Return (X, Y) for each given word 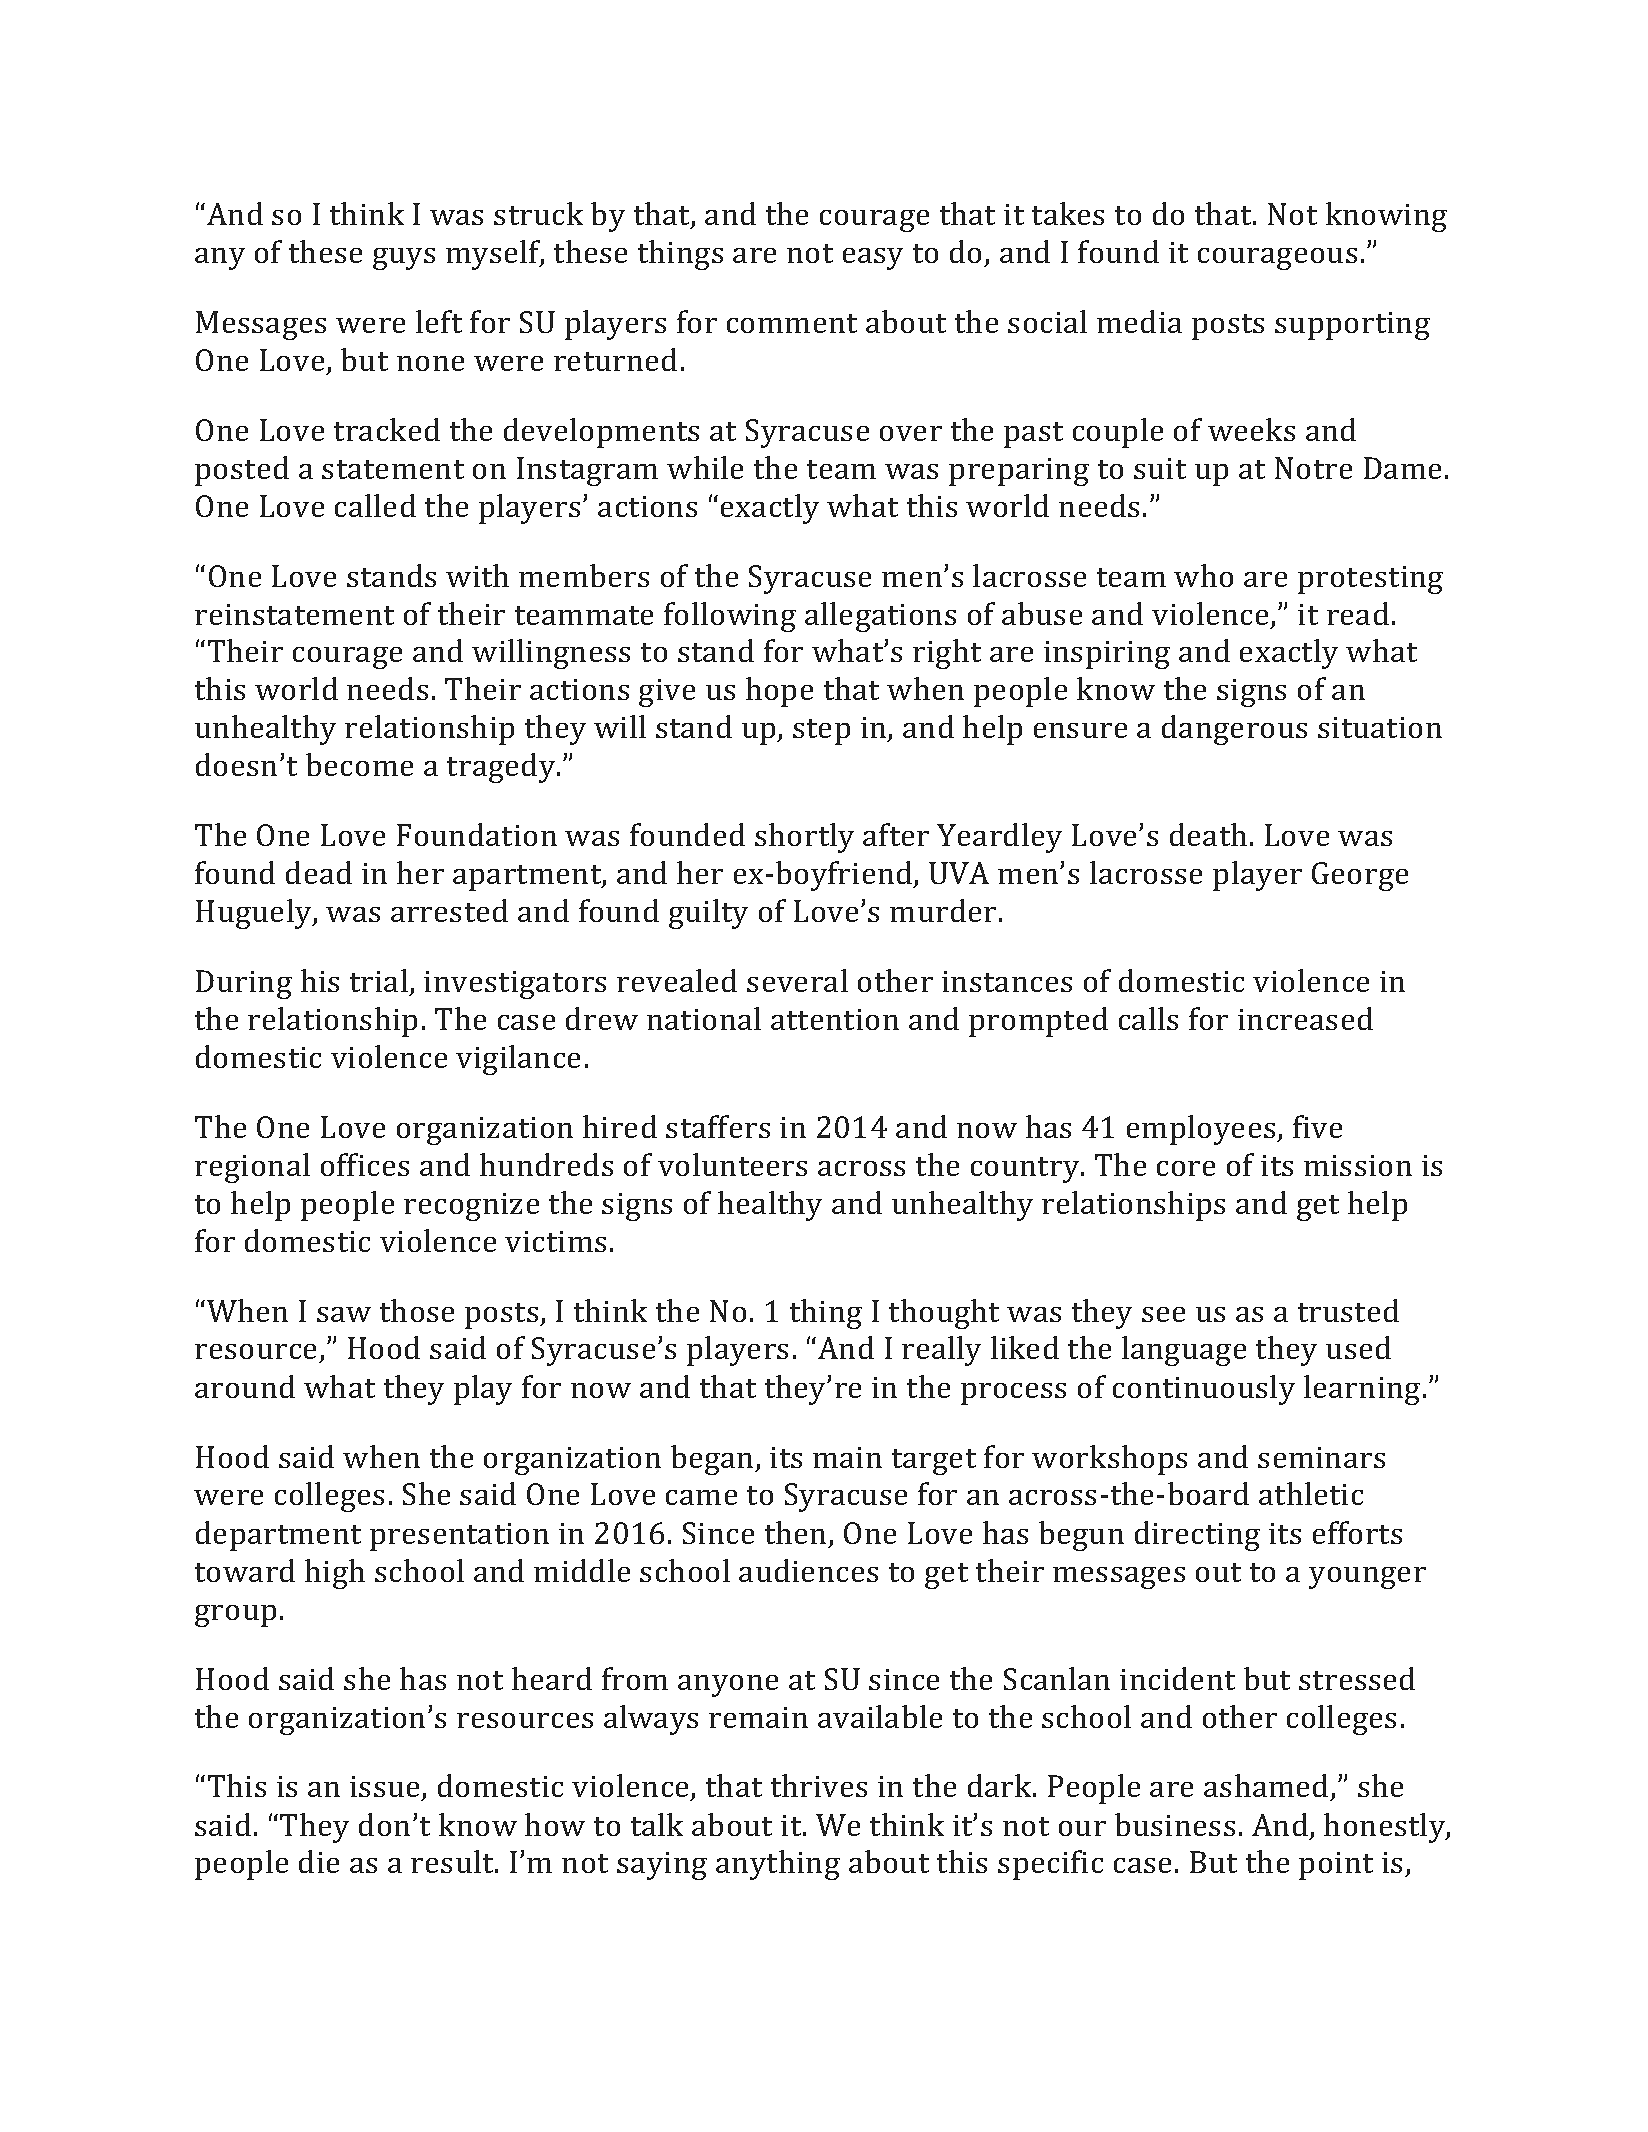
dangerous (1234, 730)
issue (386, 1788)
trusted (1348, 1310)
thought (944, 1314)
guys (404, 259)
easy (873, 259)
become (359, 764)
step (821, 732)
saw (344, 1314)
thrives (819, 1785)
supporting (1352, 326)
